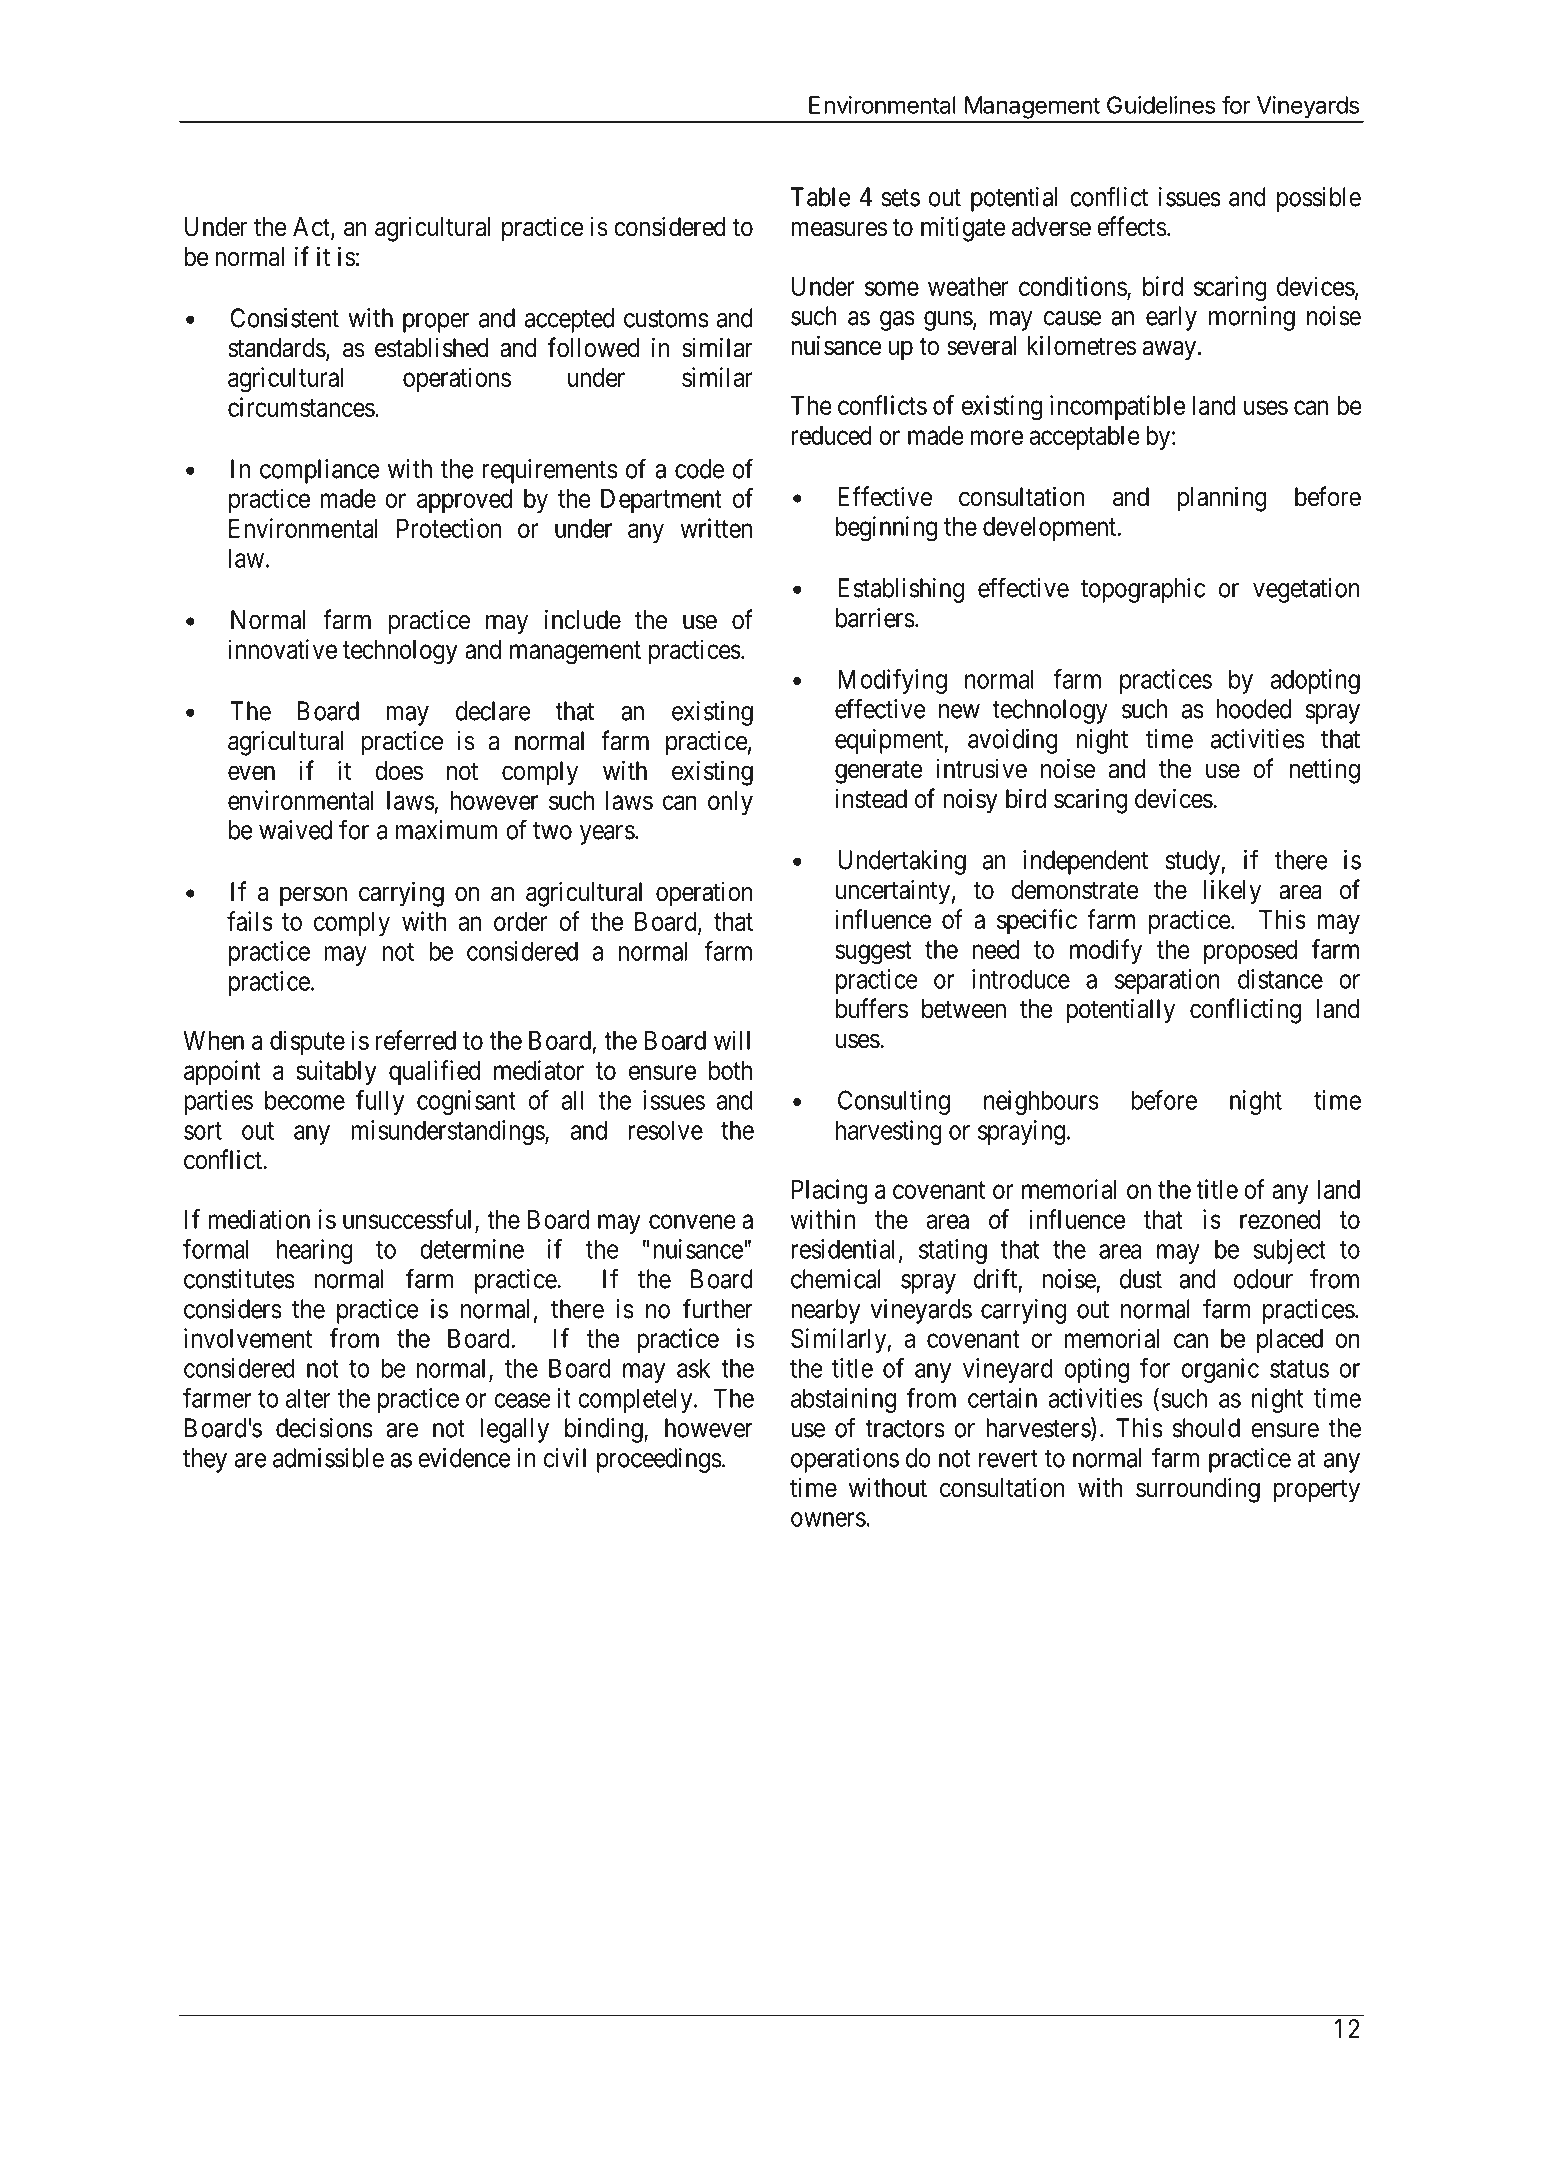  What do you see at coordinates (285, 318) in the image?
I see `Consistent` at bounding box center [285, 318].
